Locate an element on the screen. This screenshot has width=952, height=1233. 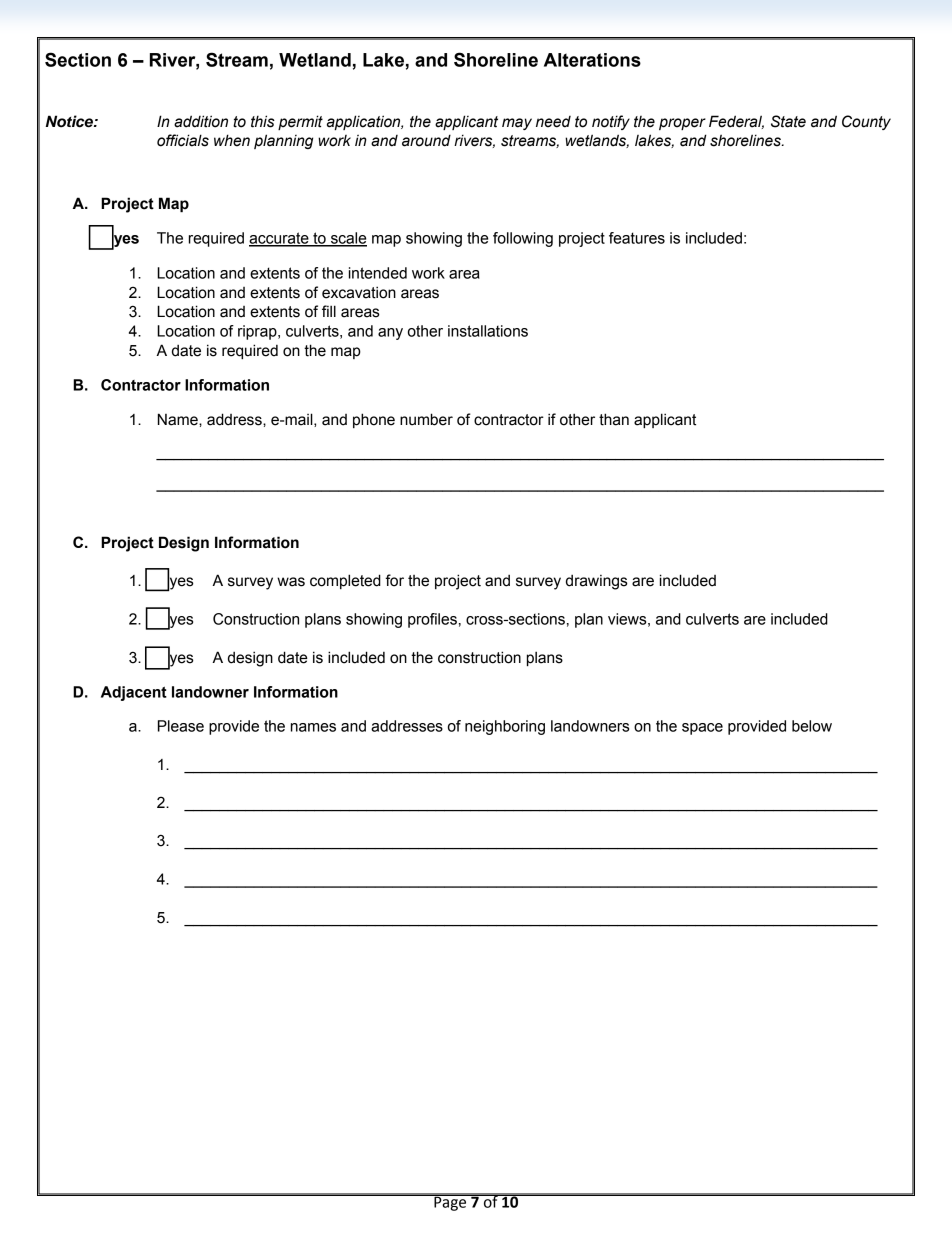
fill is located at coordinates (329, 311).
